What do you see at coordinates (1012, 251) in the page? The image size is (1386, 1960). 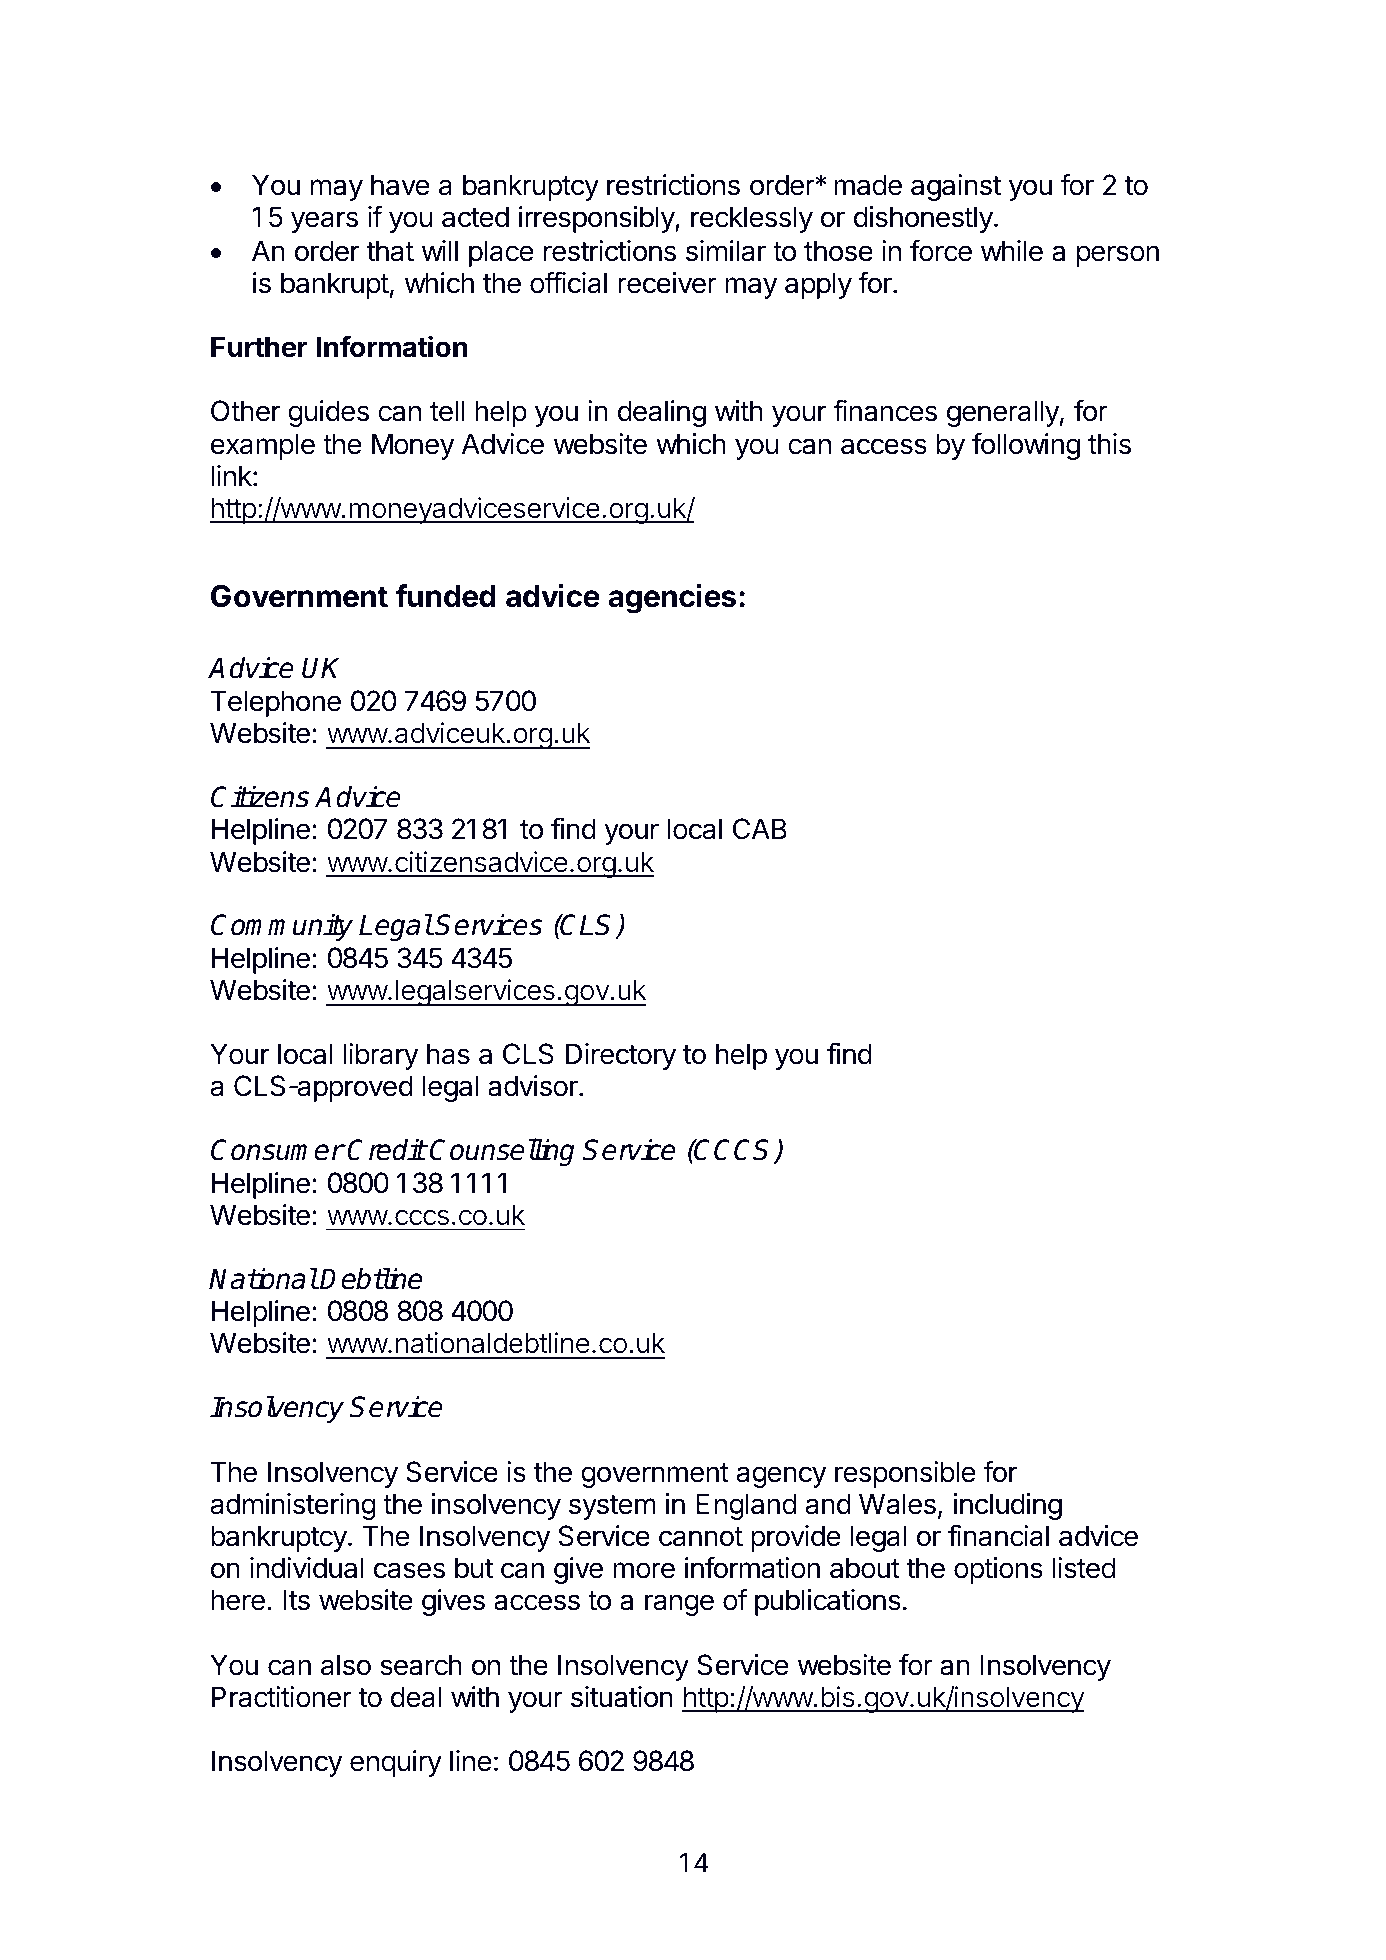 I see `while` at bounding box center [1012, 251].
